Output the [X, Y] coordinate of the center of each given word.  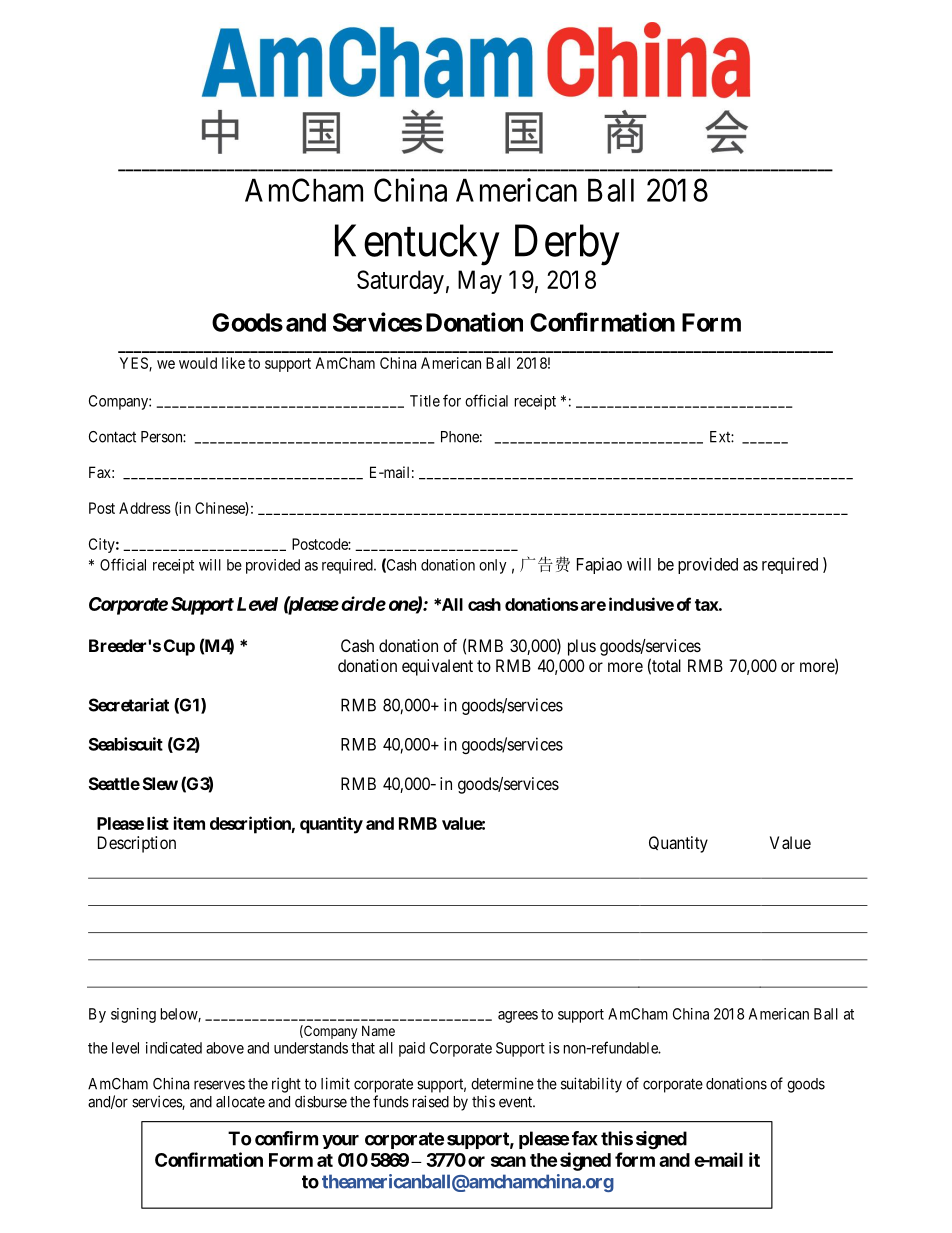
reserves [219, 1085]
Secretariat [129, 705]
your [340, 1142]
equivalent [437, 667]
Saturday [400, 282]
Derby [567, 245]
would [198, 363]
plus [582, 647]
